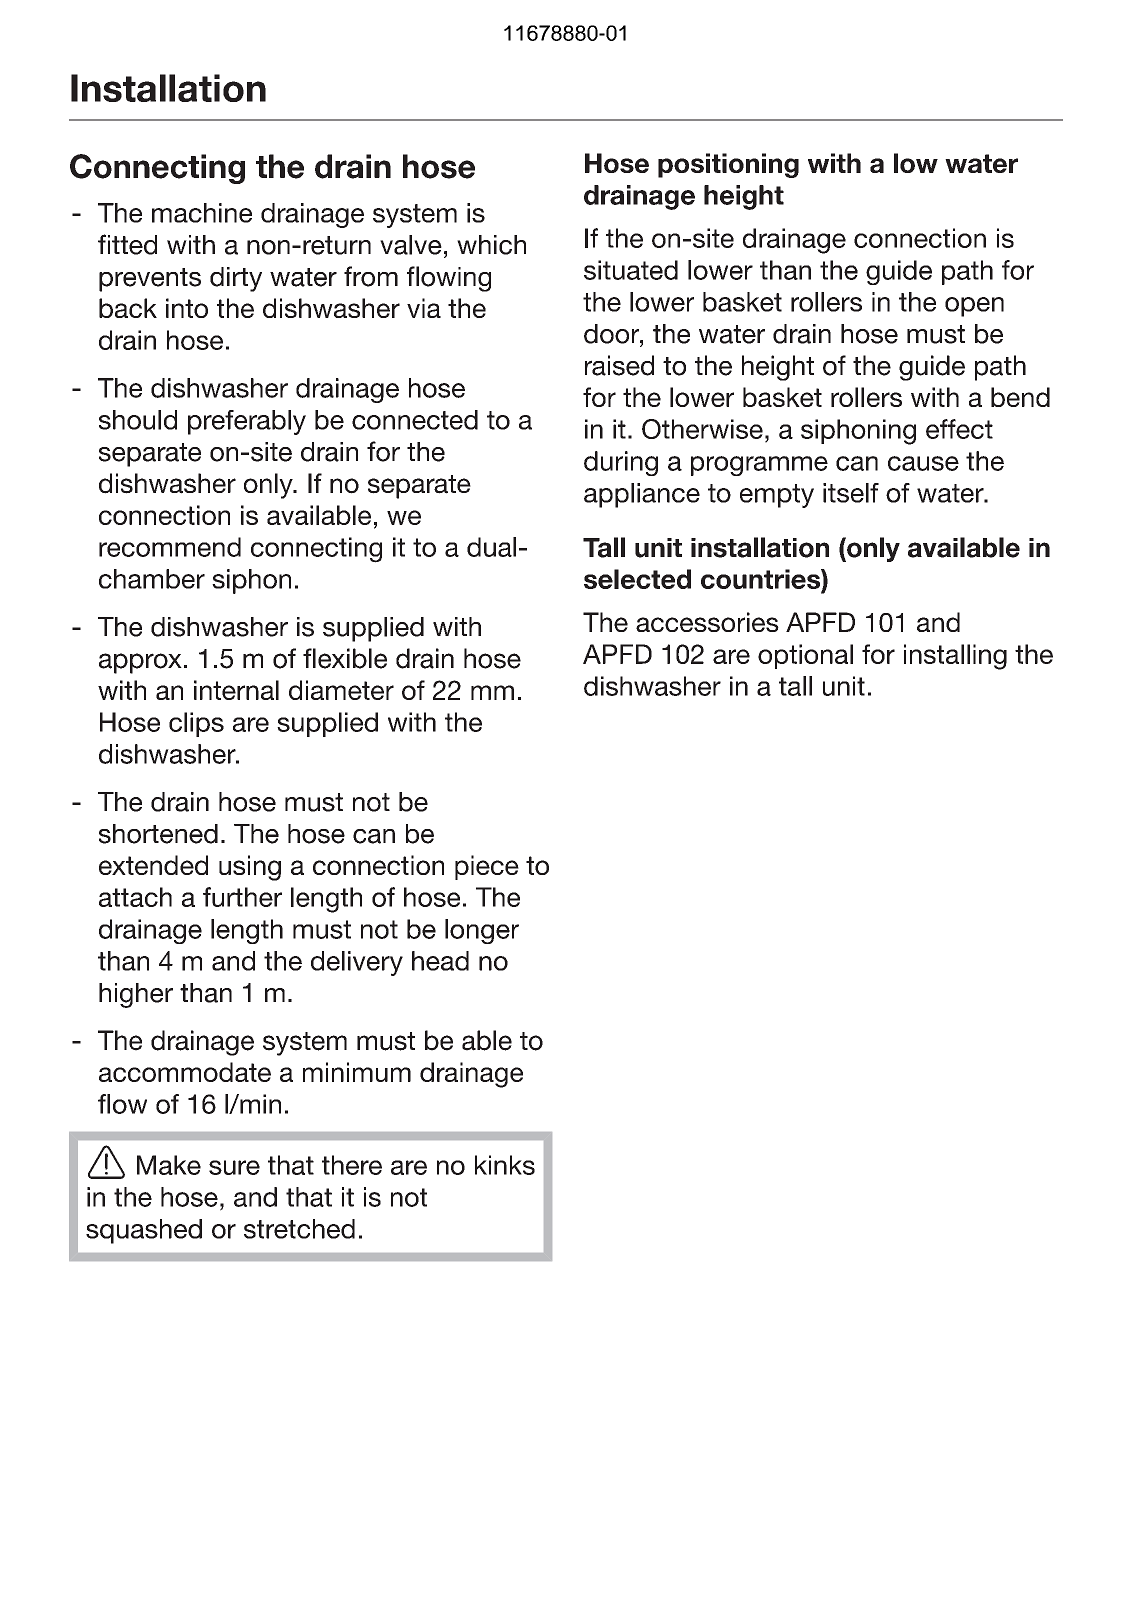 The image size is (1132, 1607). I want to click on recommend, so click(170, 547).
